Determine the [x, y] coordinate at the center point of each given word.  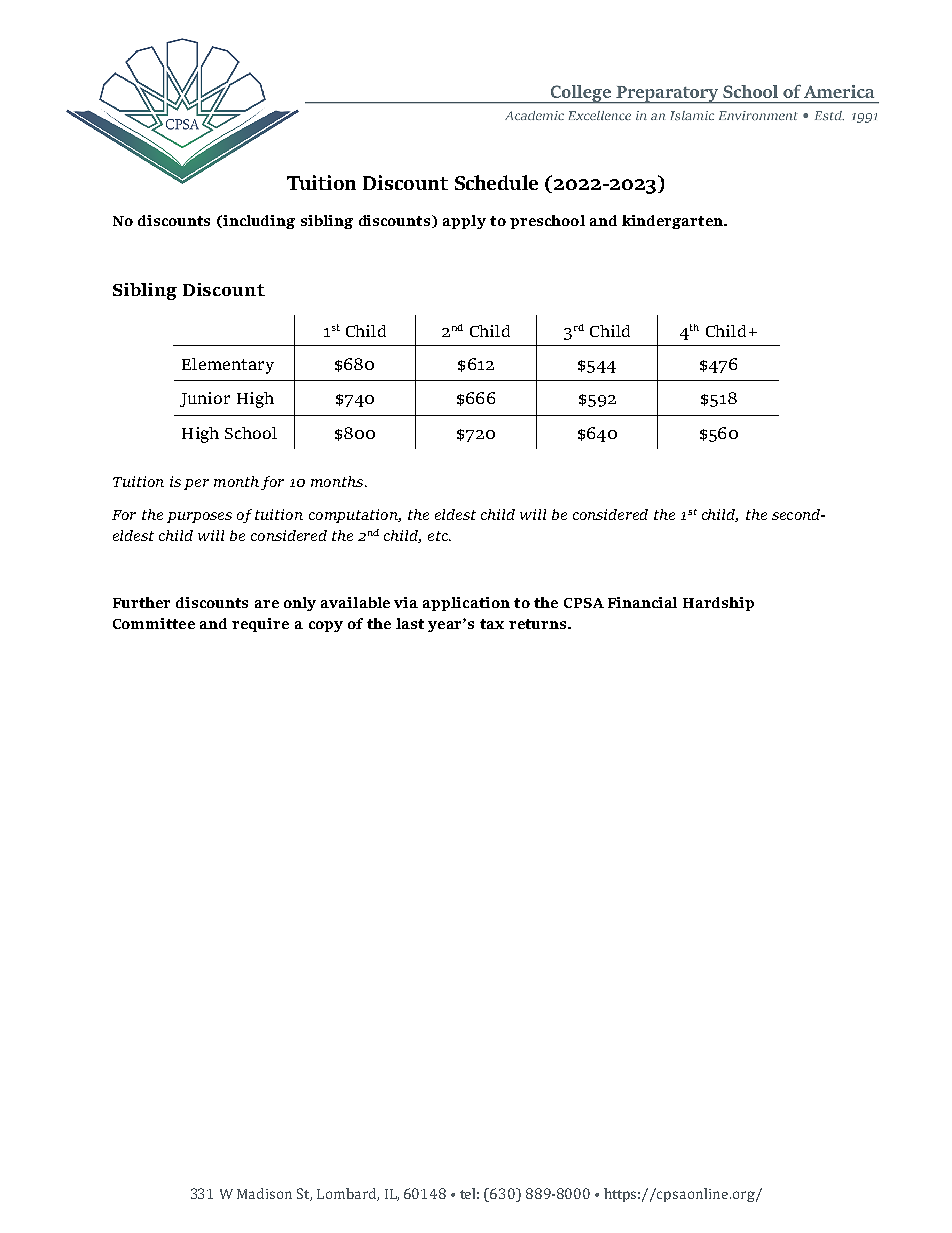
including [258, 222]
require [260, 625]
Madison [264, 1193]
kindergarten [673, 222]
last [410, 623]
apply [464, 222]
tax [492, 624]
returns [539, 624]
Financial [642, 602]
